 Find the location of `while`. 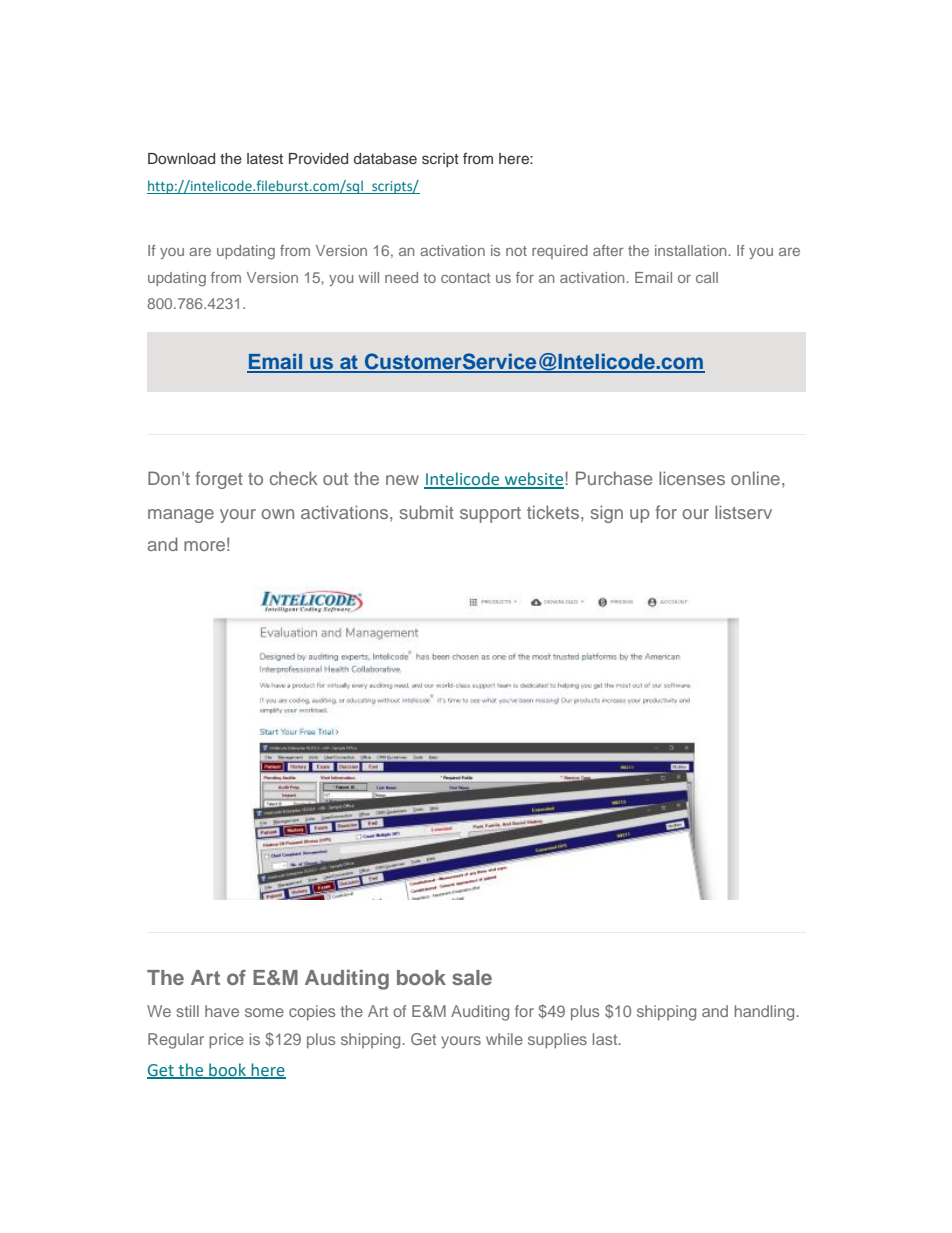

while is located at coordinates (504, 1039).
